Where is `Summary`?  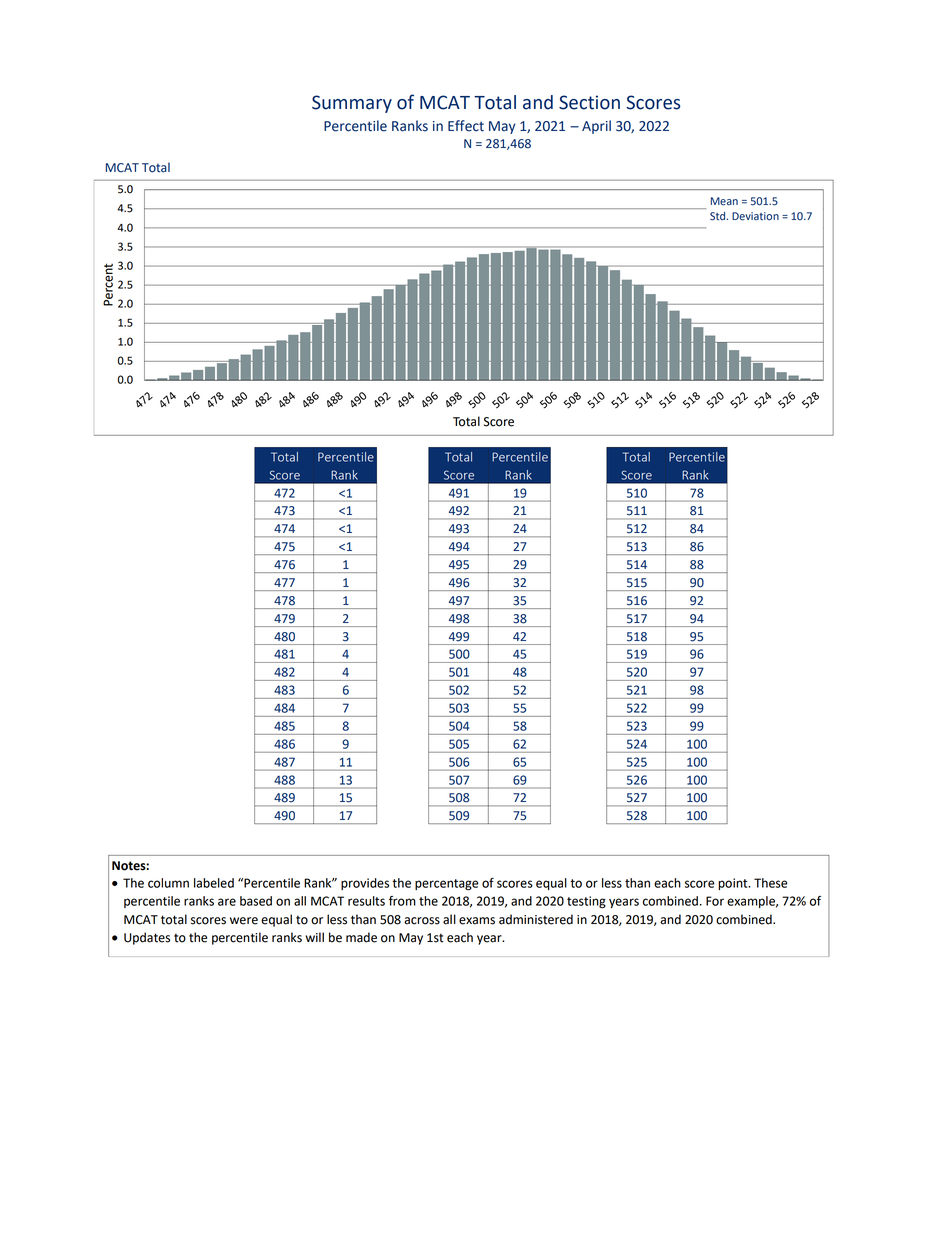 Summary is located at coordinates (352, 104).
